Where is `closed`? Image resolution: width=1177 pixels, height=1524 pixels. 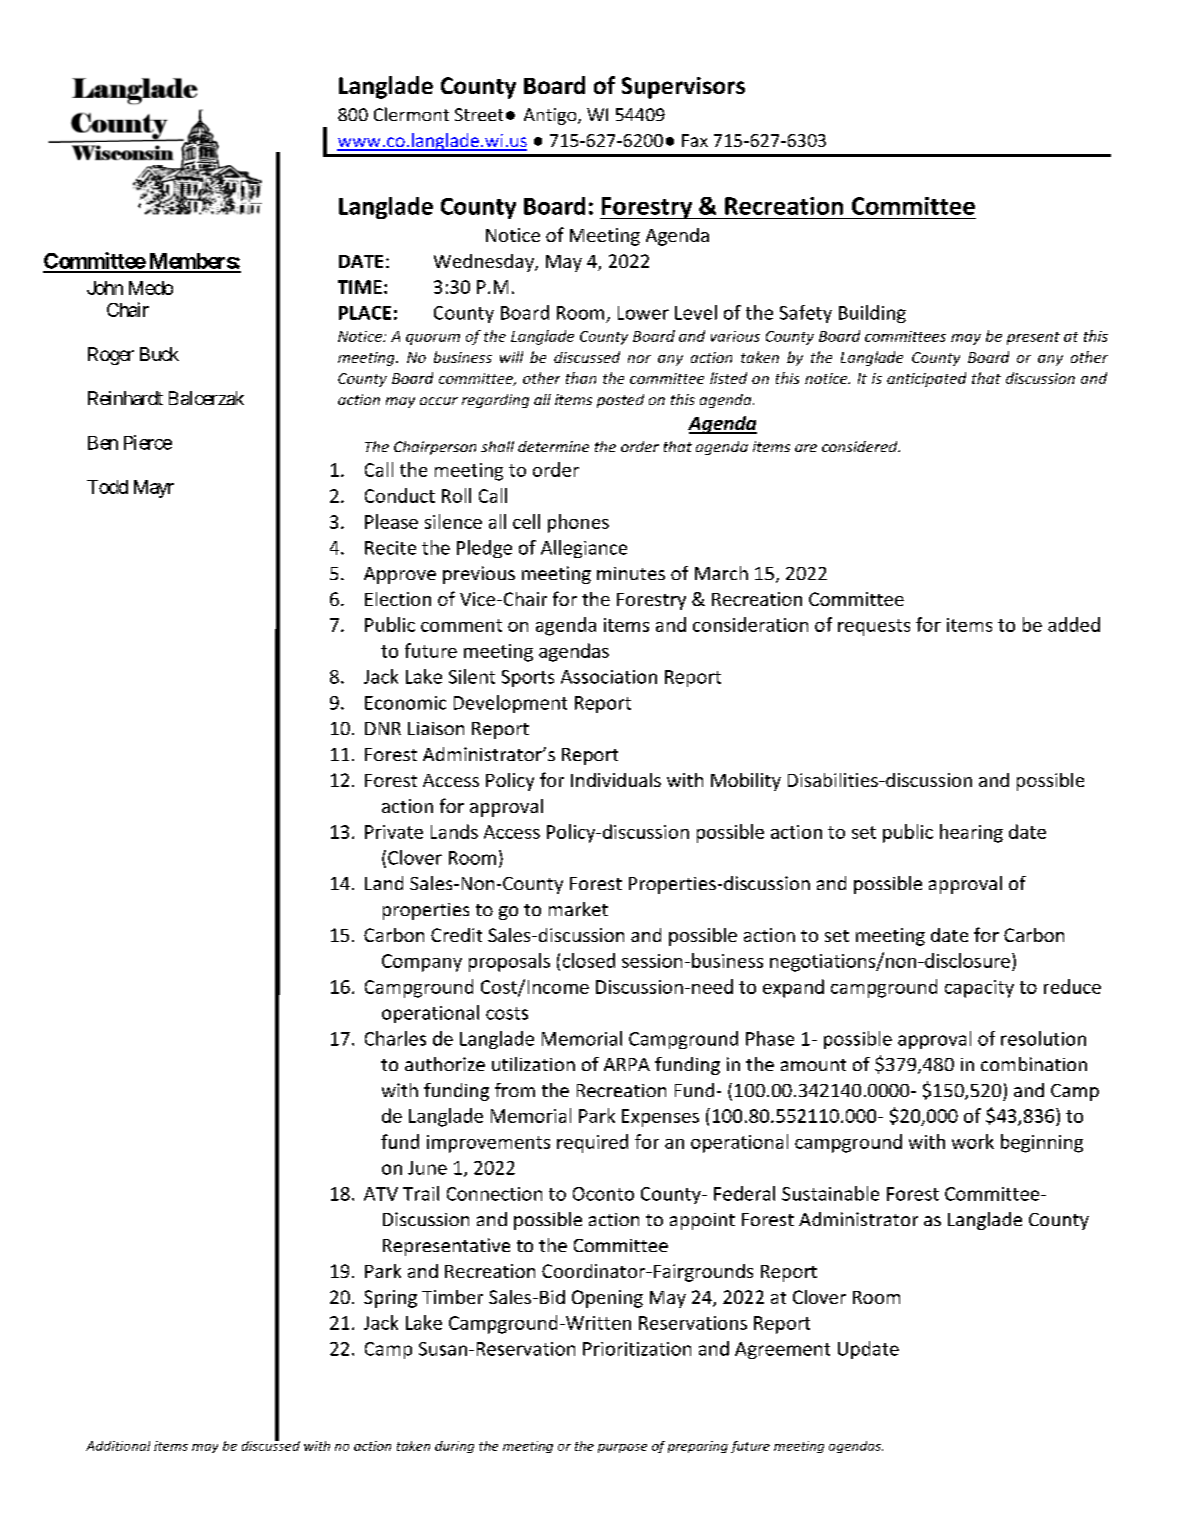 closed is located at coordinates (589, 960).
